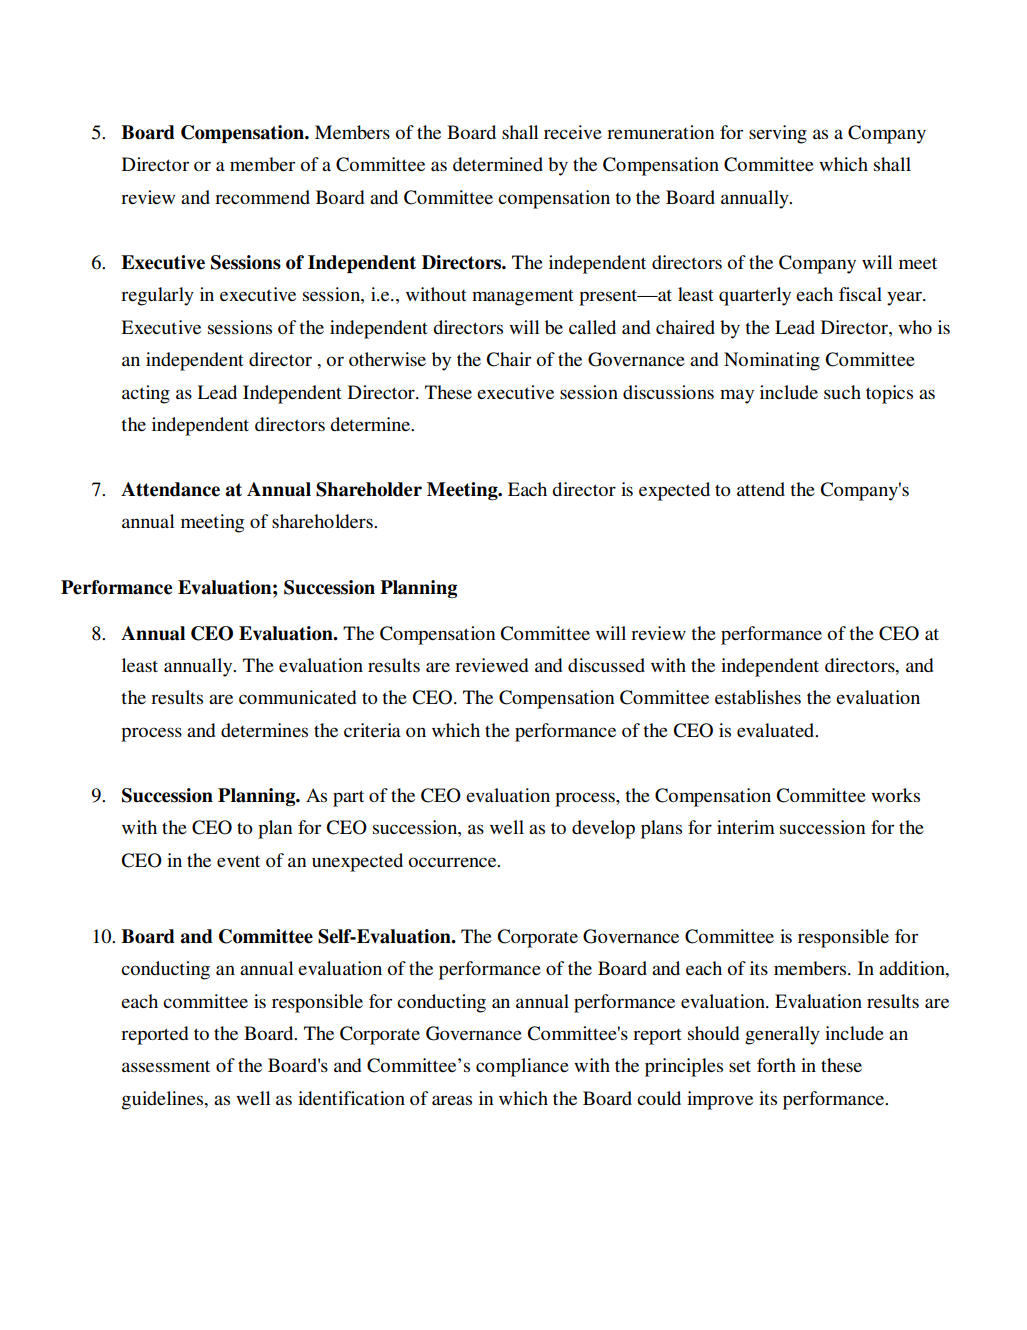 This screenshot has height=1330, width=1027. What do you see at coordinates (668, 392) in the screenshot?
I see `discussions` at bounding box center [668, 392].
